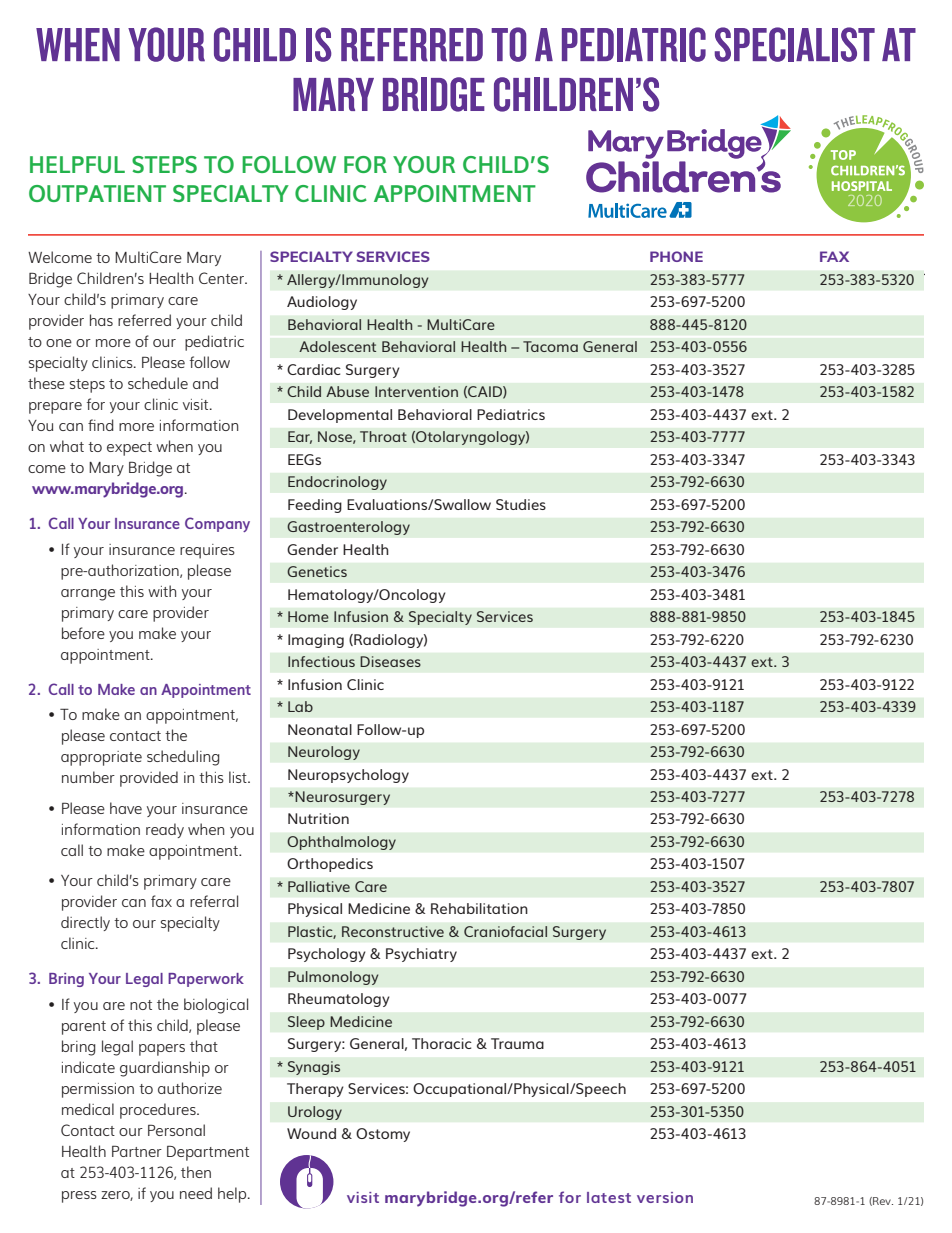  Describe the element at coordinates (137, 1151) in the image. I see `Partner` at that location.
